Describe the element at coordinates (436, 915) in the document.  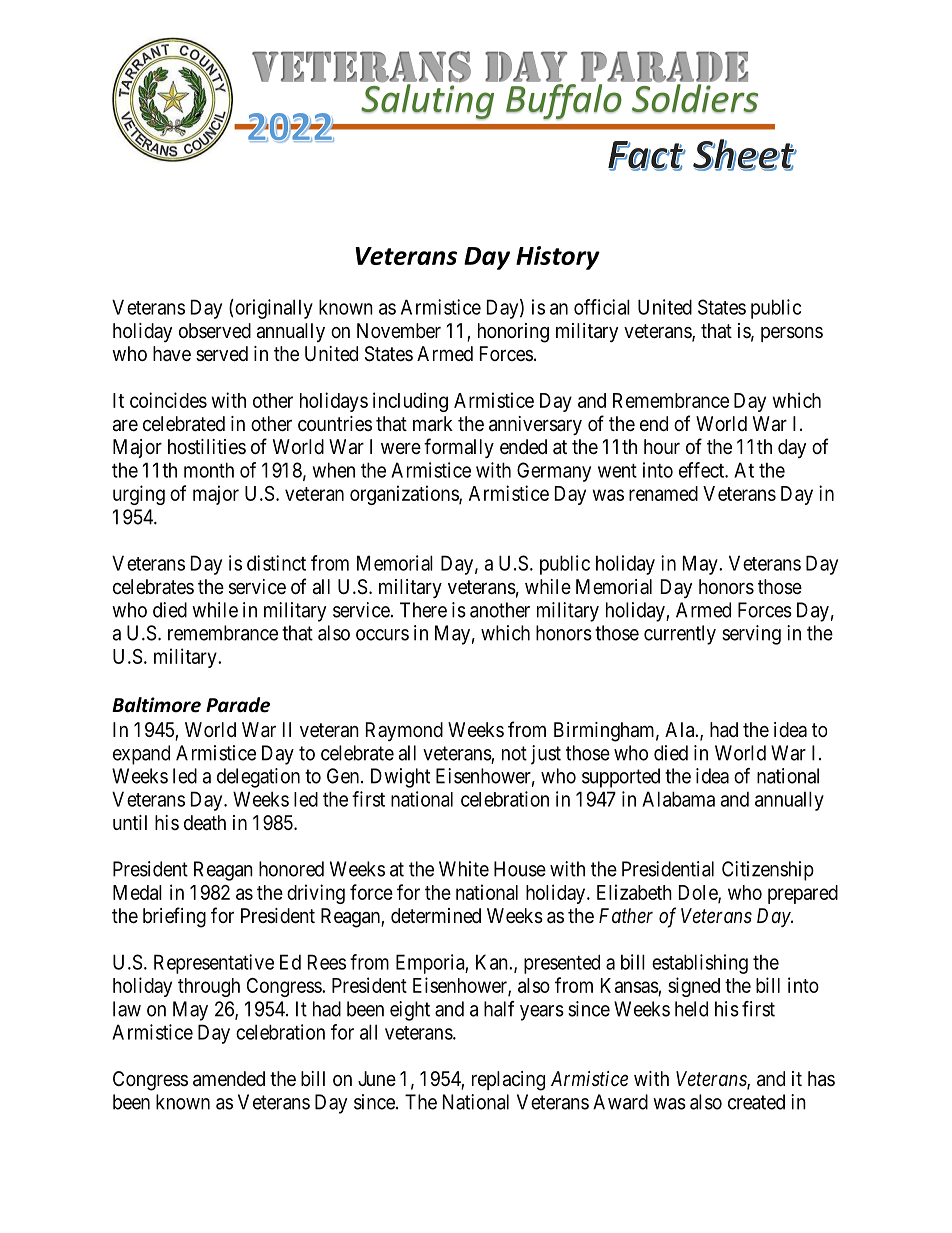
I see `determined` at that location.
